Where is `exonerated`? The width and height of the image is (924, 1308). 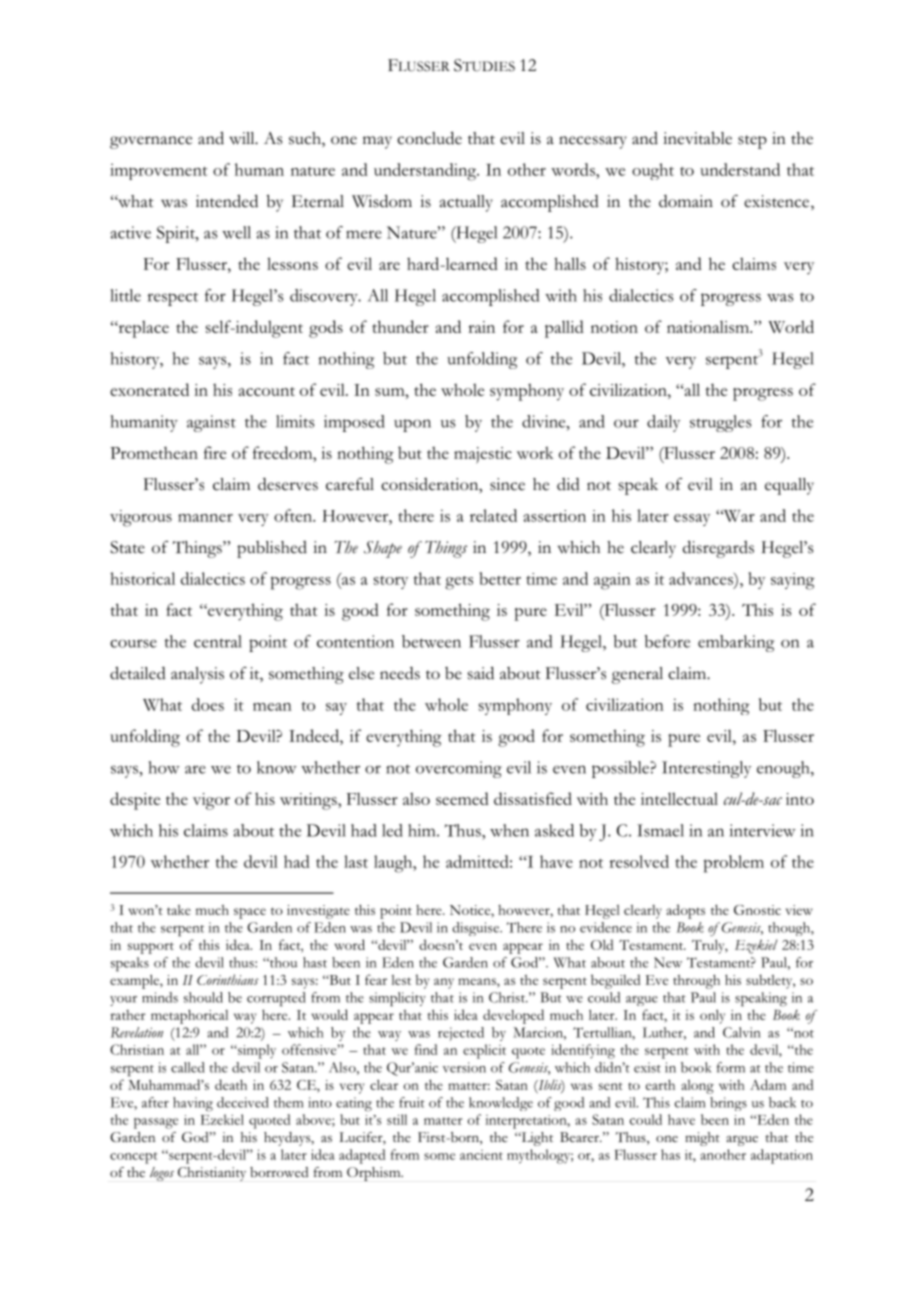 exonerated is located at coordinates (149, 389).
